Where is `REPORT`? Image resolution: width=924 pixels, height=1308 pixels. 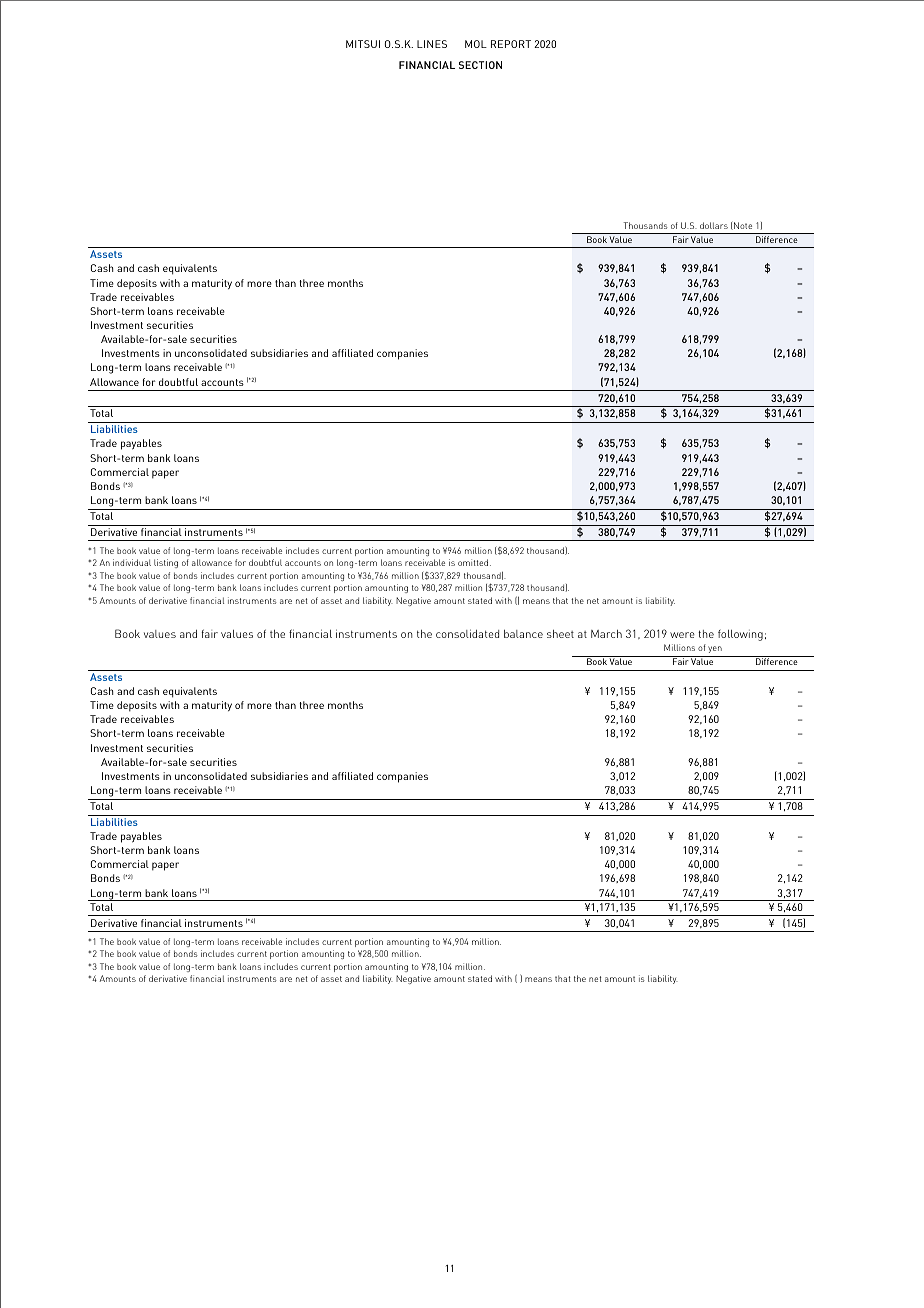 REPORT is located at coordinates (511, 44).
